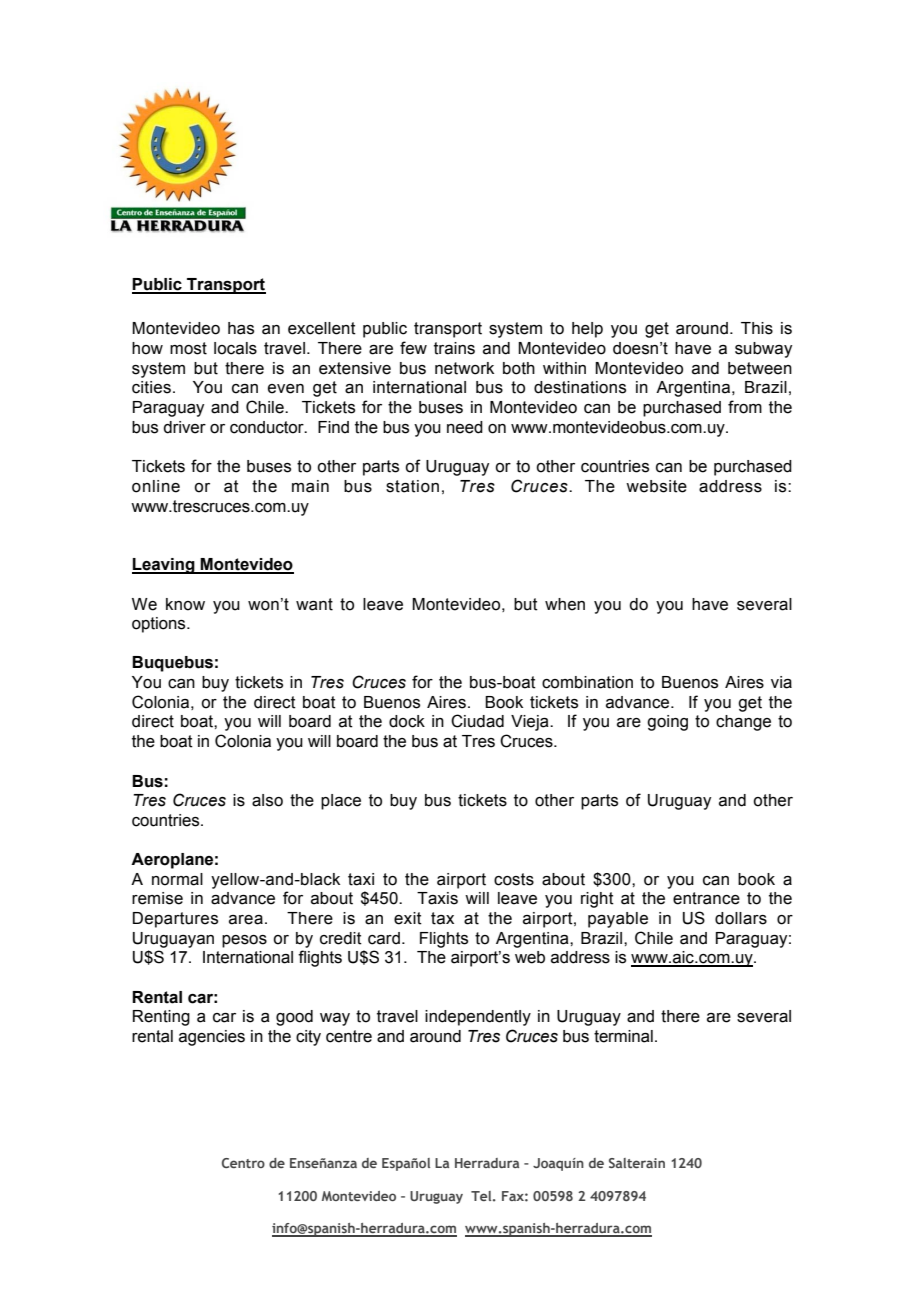 Image resolution: width=924 pixels, height=1308 pixels. I want to click on via, so click(781, 682).
